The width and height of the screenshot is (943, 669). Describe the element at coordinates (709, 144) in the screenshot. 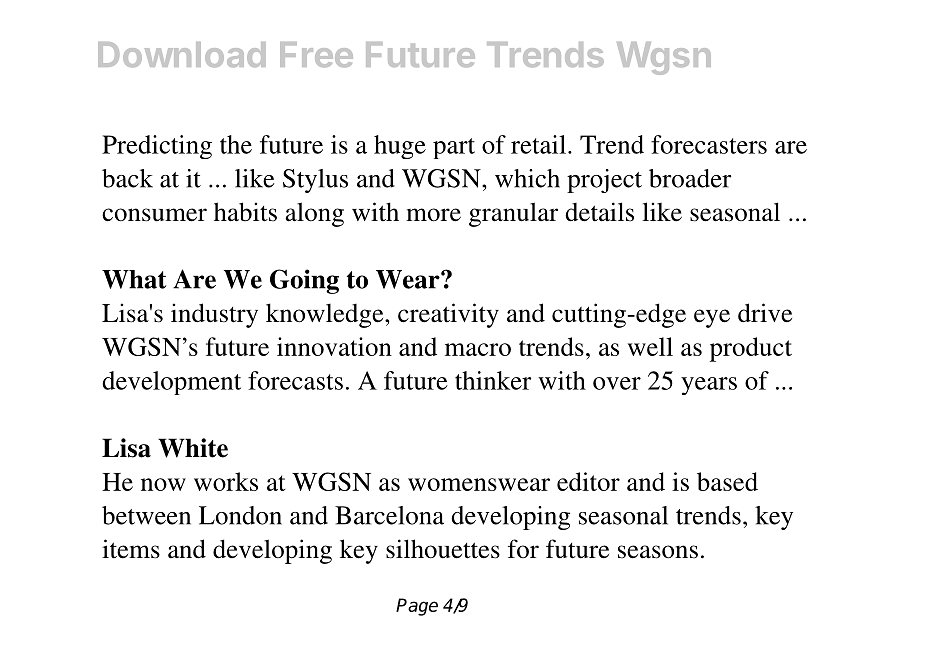

I see `forecasters` at that location.
